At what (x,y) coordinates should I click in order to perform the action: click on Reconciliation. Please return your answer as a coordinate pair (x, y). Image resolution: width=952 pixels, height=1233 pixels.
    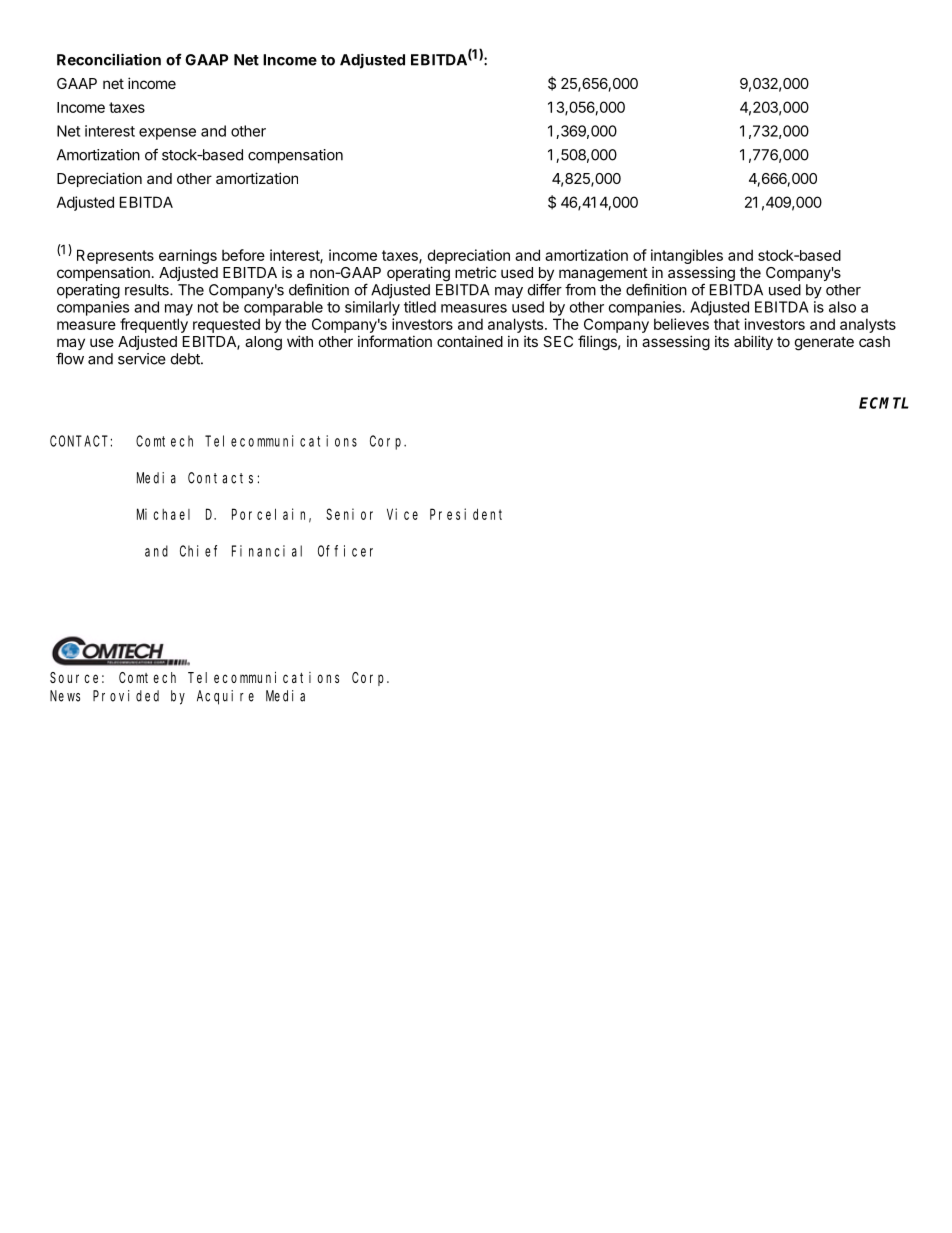
    Looking at the image, I should click on (109, 59).
